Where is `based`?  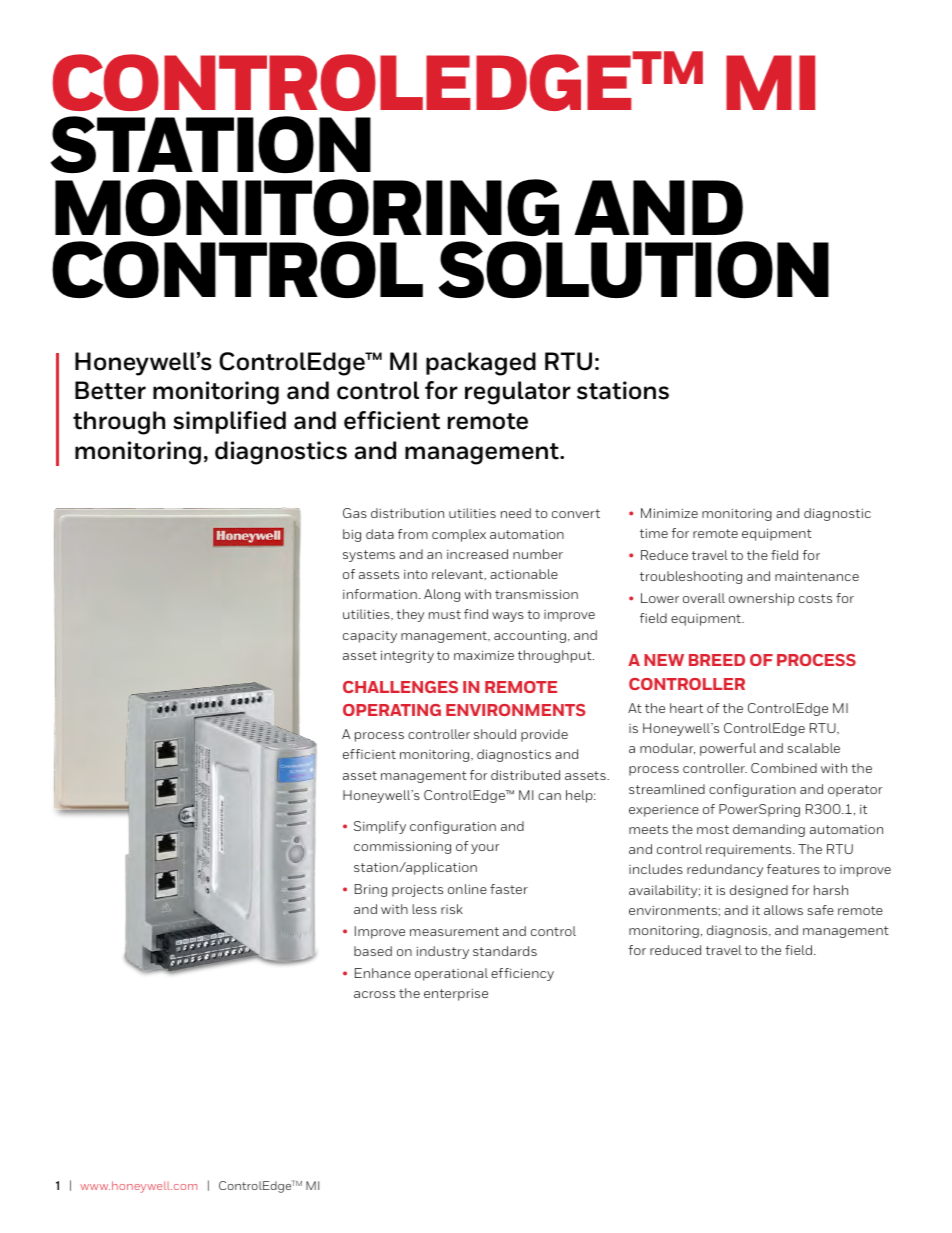 based is located at coordinates (373, 951).
